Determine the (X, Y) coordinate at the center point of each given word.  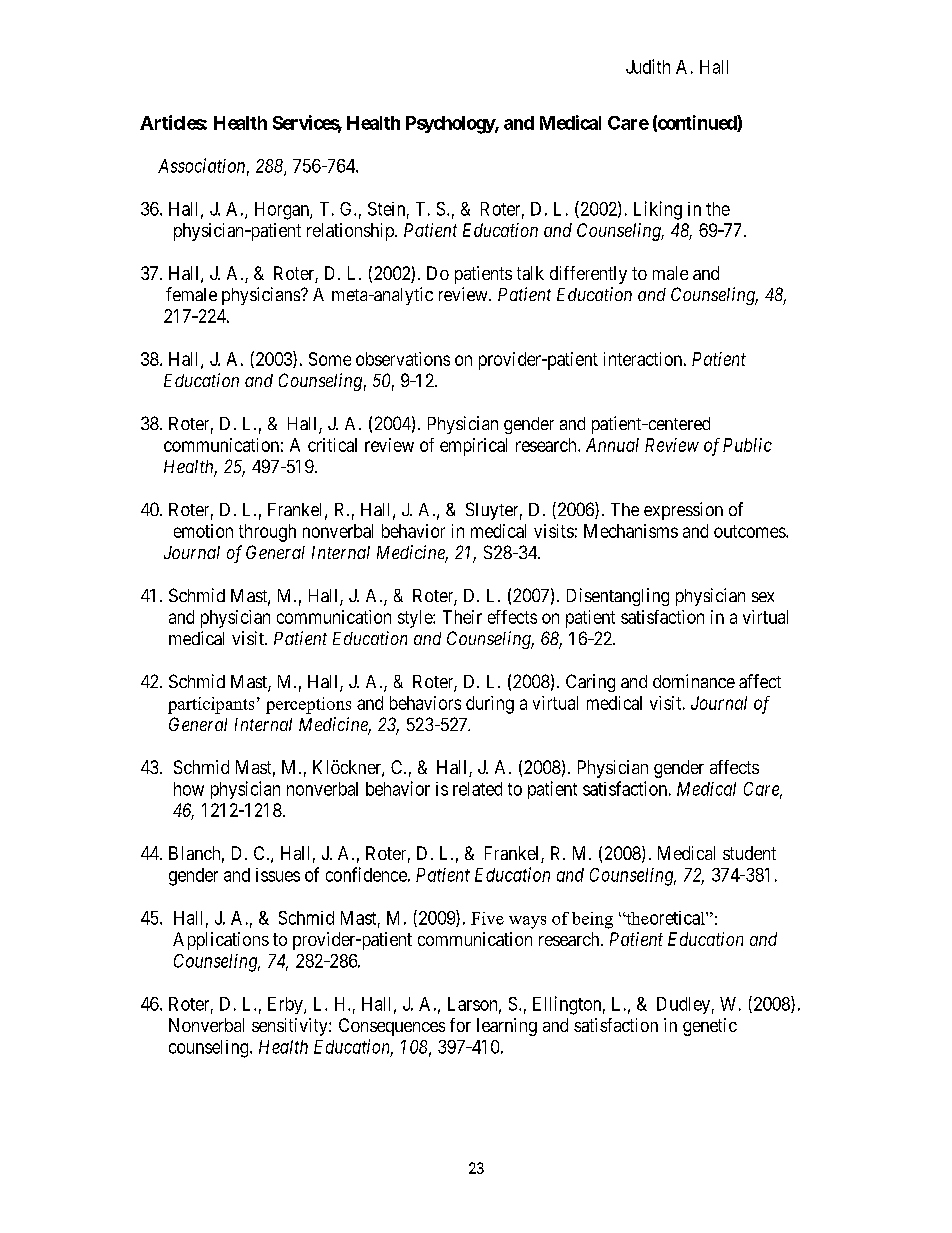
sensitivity (291, 1027)
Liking (658, 210)
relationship (351, 232)
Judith (648, 66)
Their (462, 617)
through (267, 533)
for (460, 1025)
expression (683, 511)
